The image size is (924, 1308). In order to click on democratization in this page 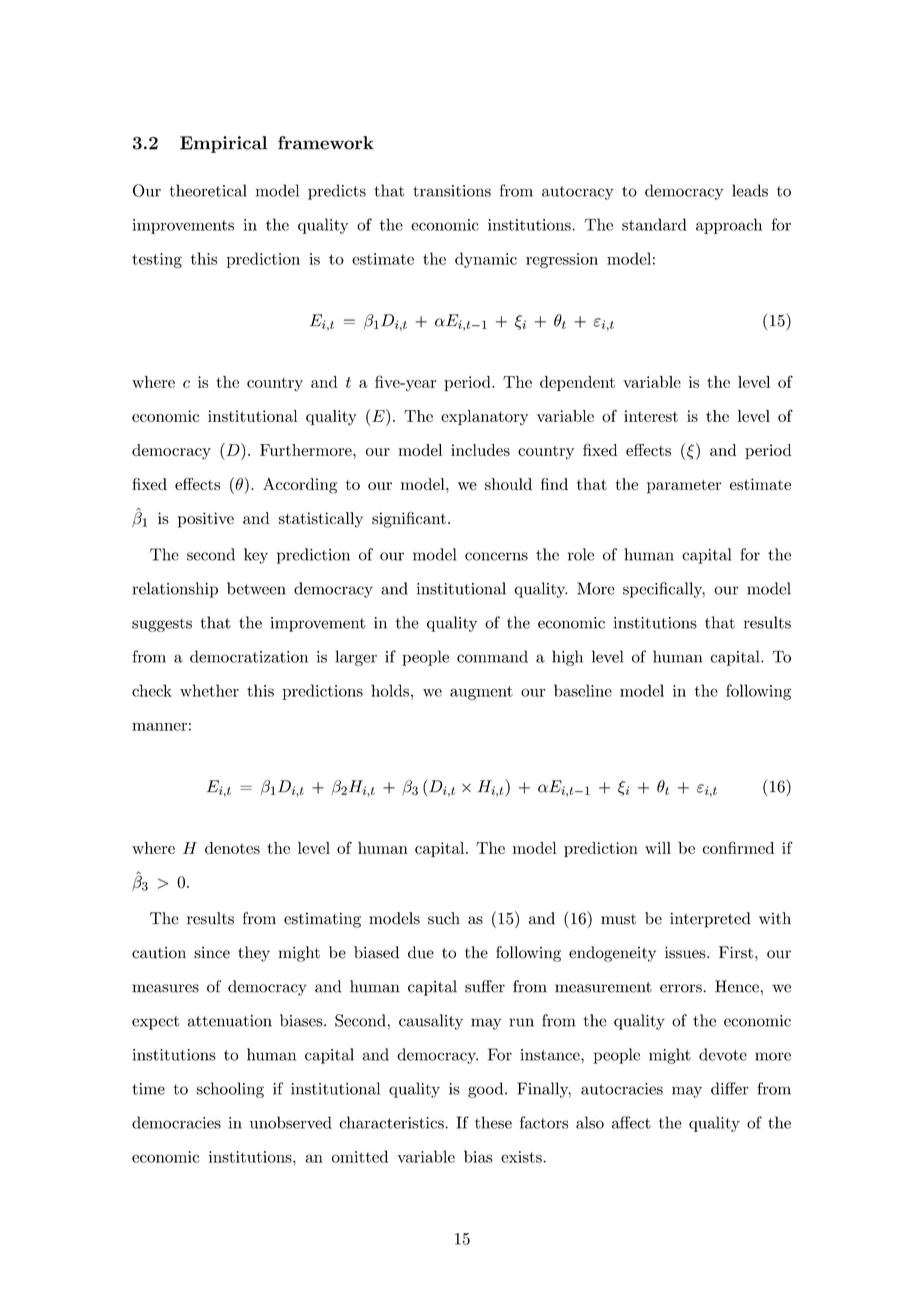, I will do `click(249, 656)`.
